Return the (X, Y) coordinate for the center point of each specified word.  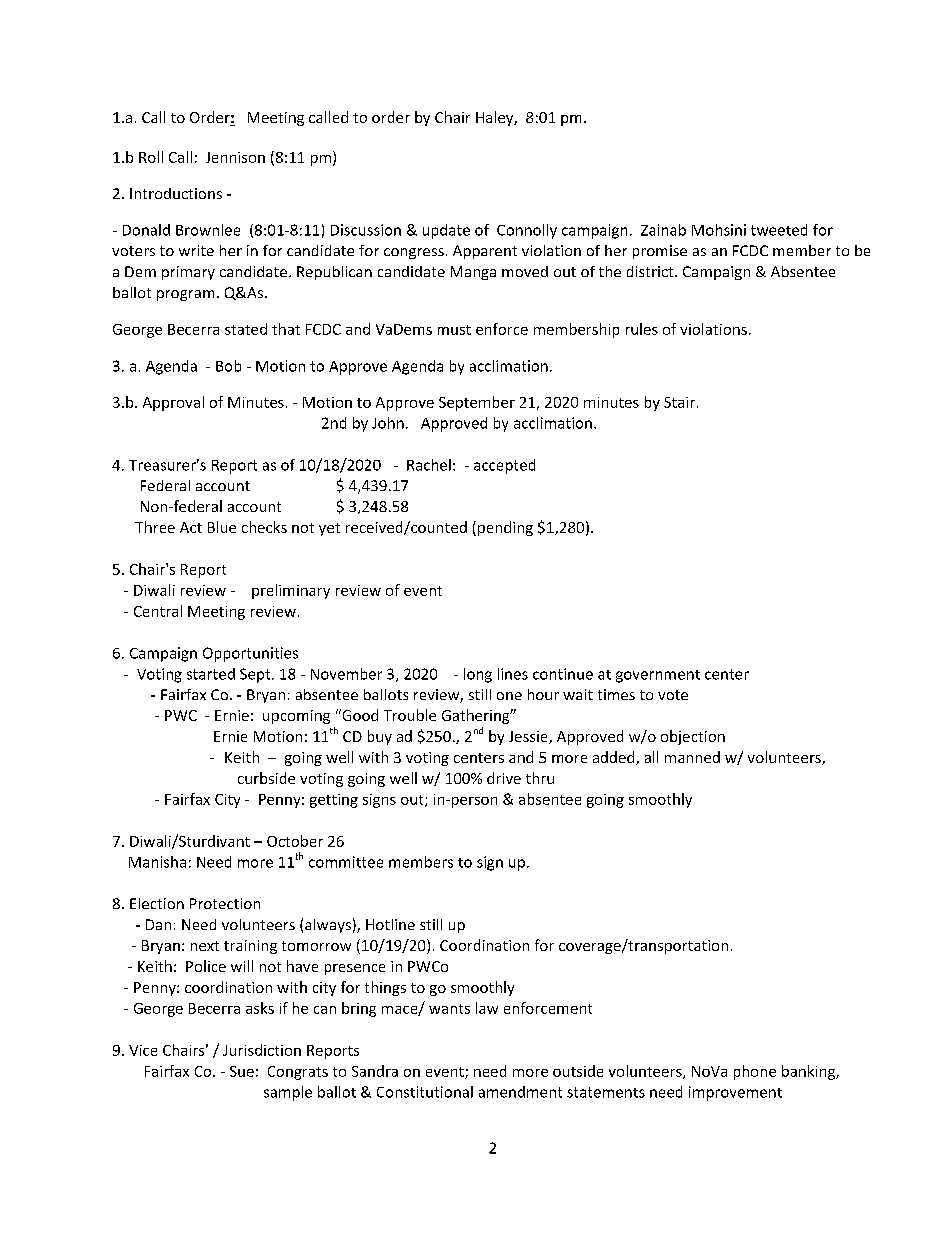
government (658, 676)
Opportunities (250, 654)
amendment (520, 1092)
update (446, 231)
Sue (242, 1071)
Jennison (235, 157)
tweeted (779, 230)
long (478, 675)
